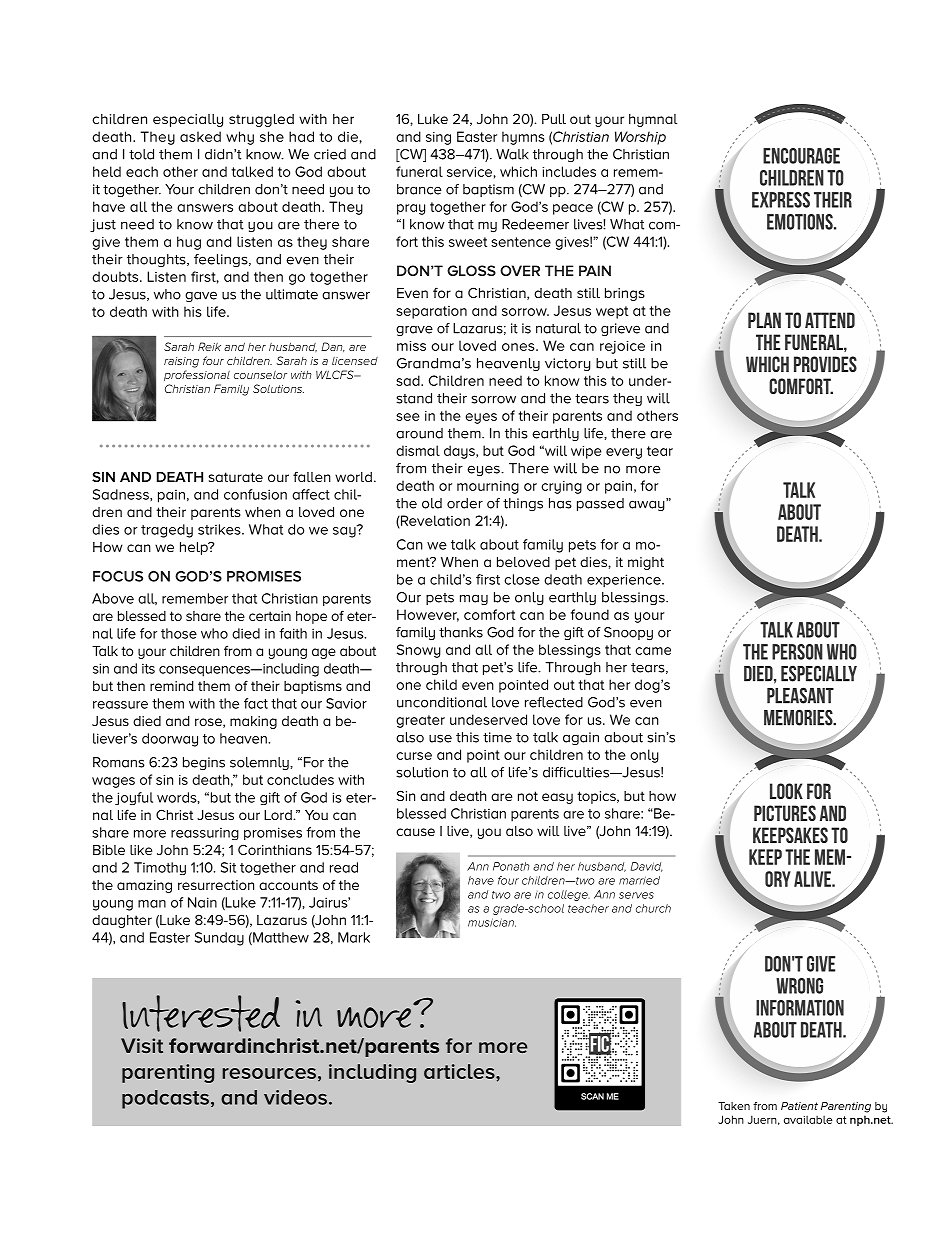  I want to click on asked, so click(200, 136).
